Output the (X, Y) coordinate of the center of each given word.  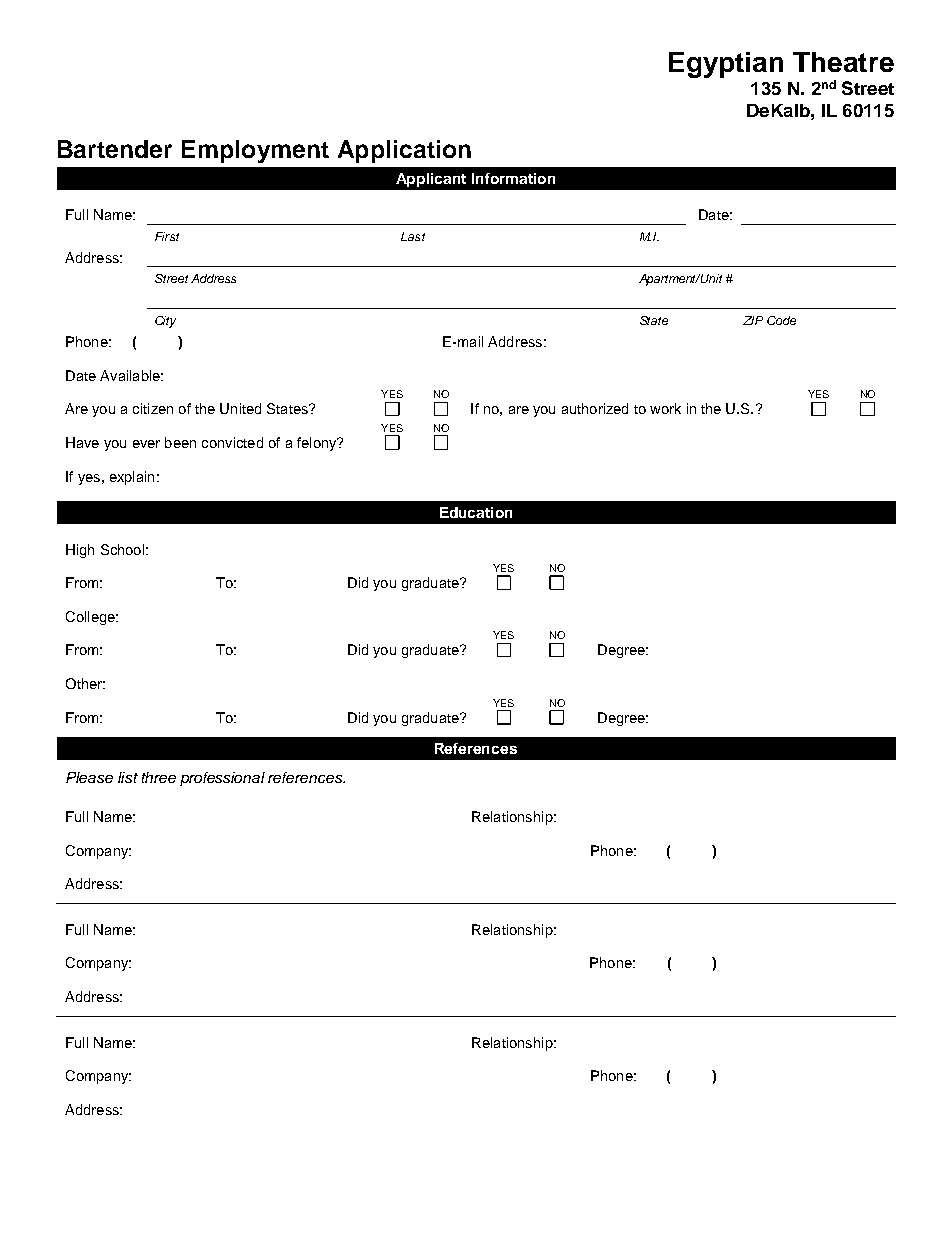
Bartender (115, 149)
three (159, 777)
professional (222, 779)
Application (404, 151)
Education (476, 512)
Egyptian (726, 65)
